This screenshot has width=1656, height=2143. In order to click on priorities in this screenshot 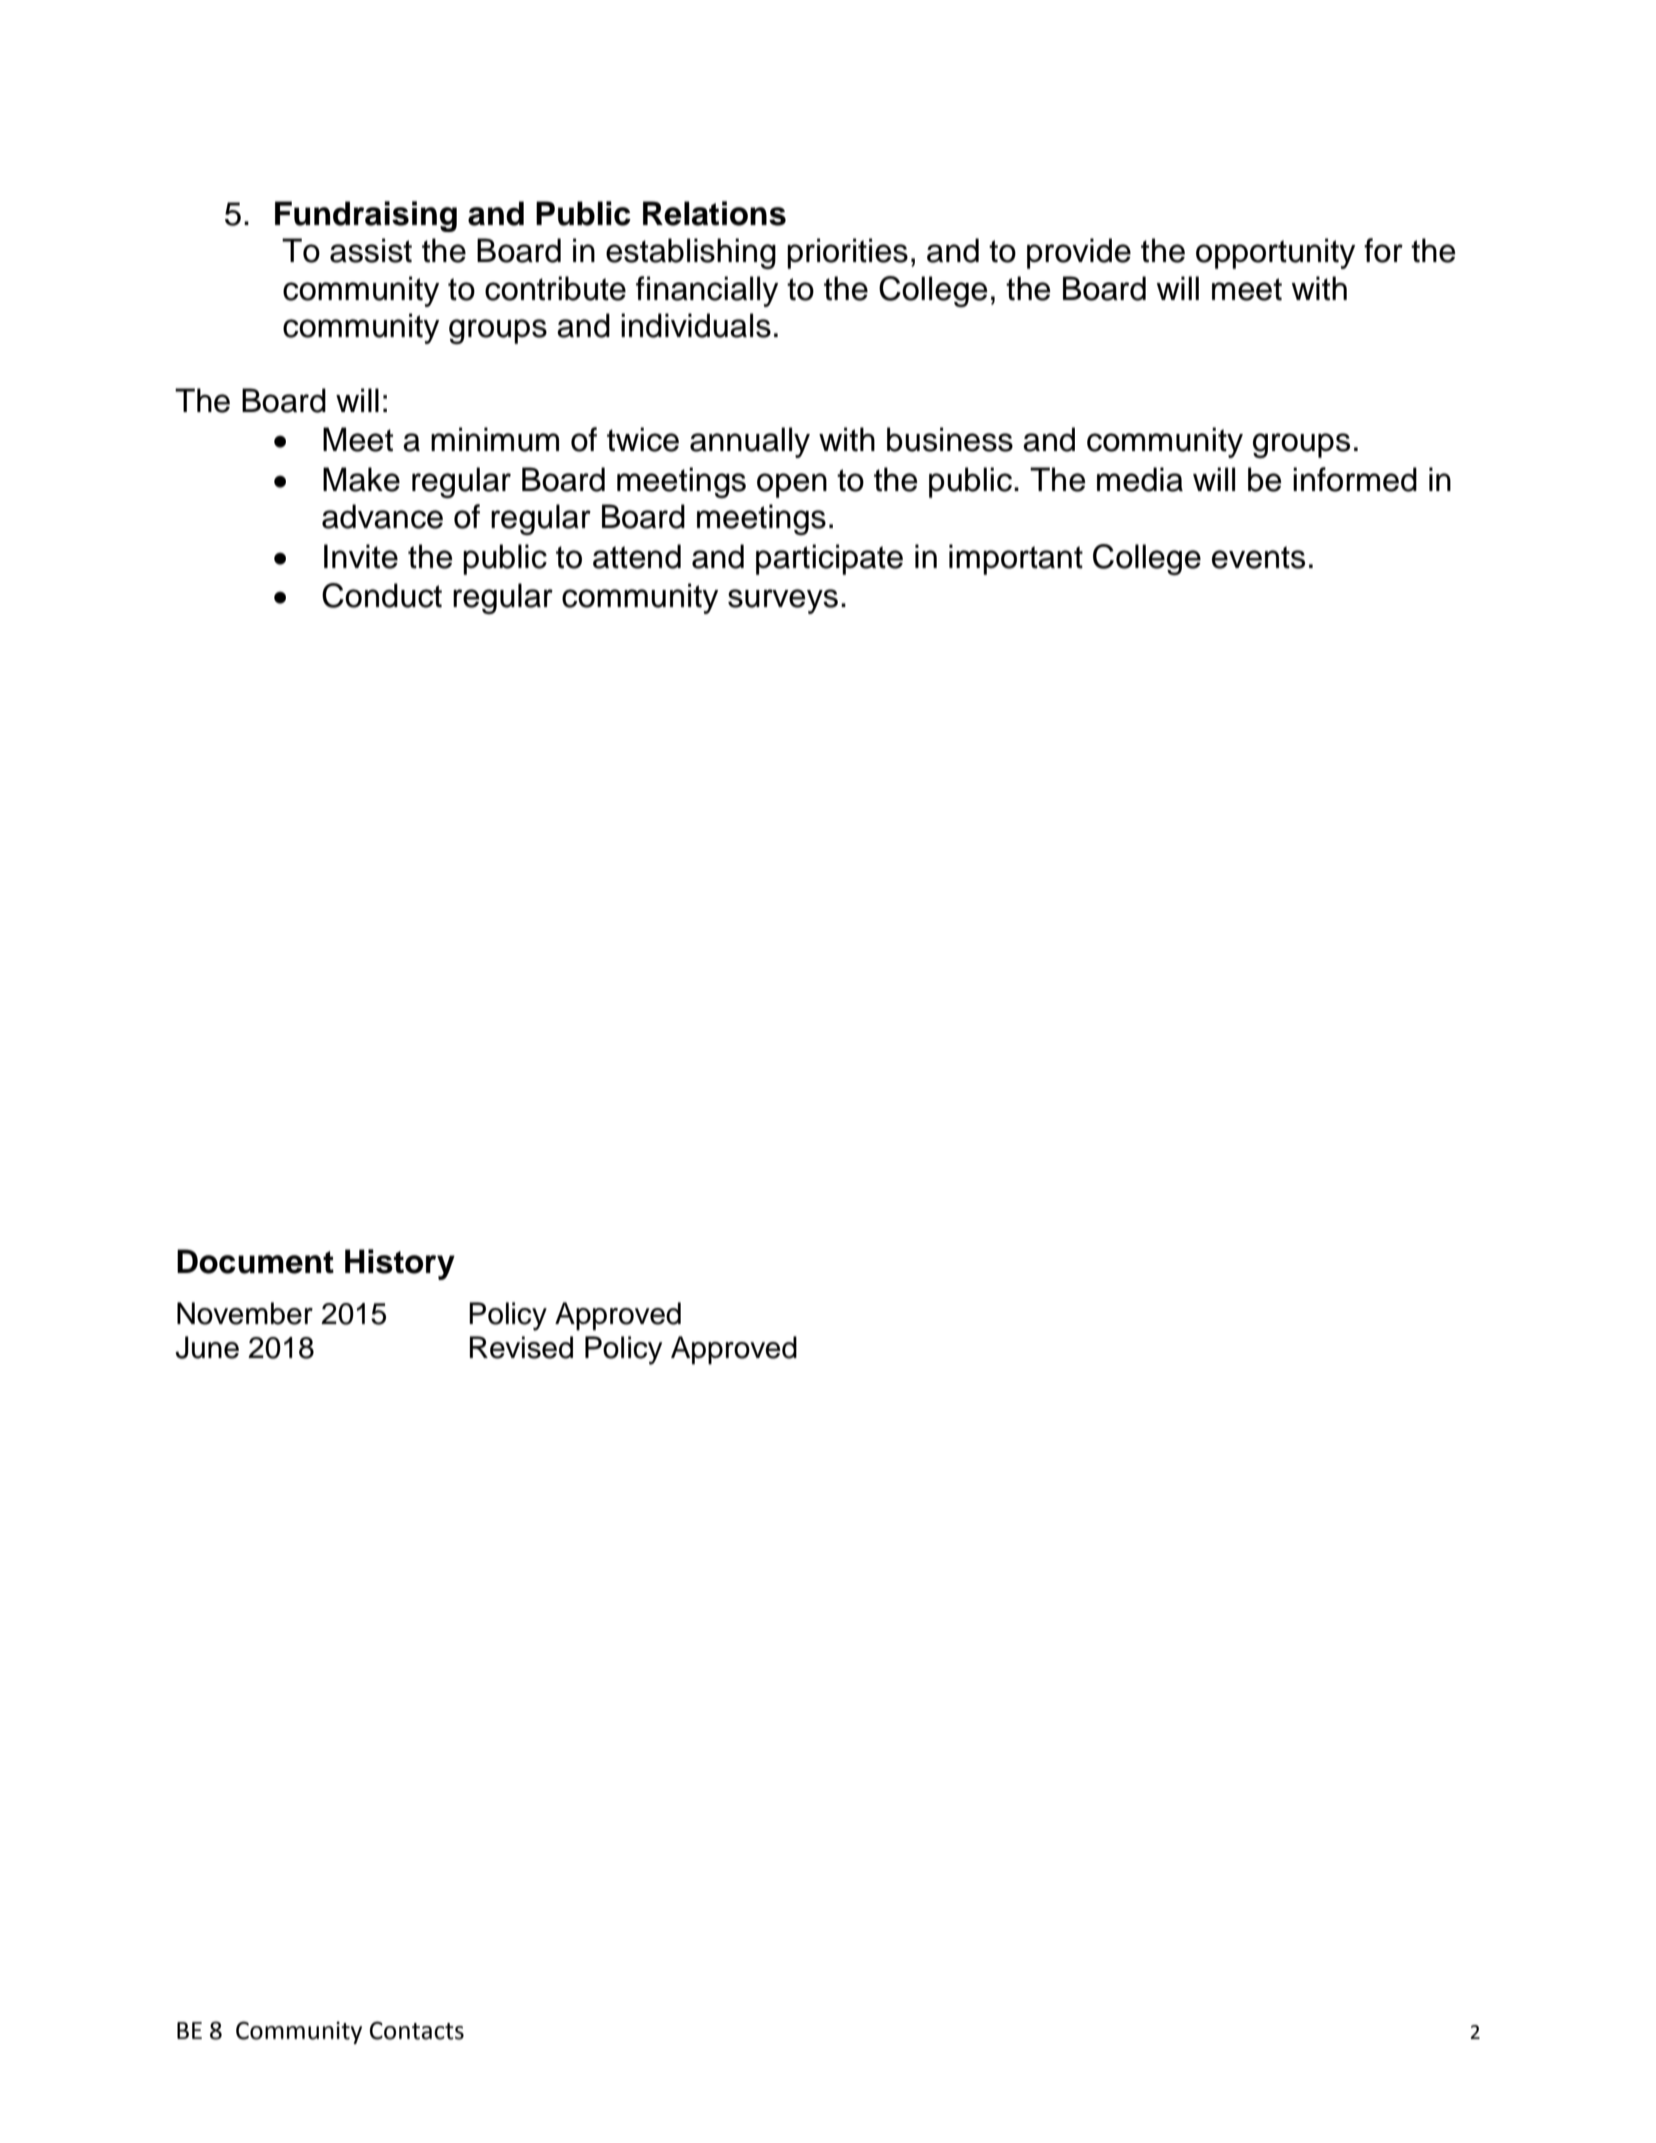, I will do `click(847, 253)`.
